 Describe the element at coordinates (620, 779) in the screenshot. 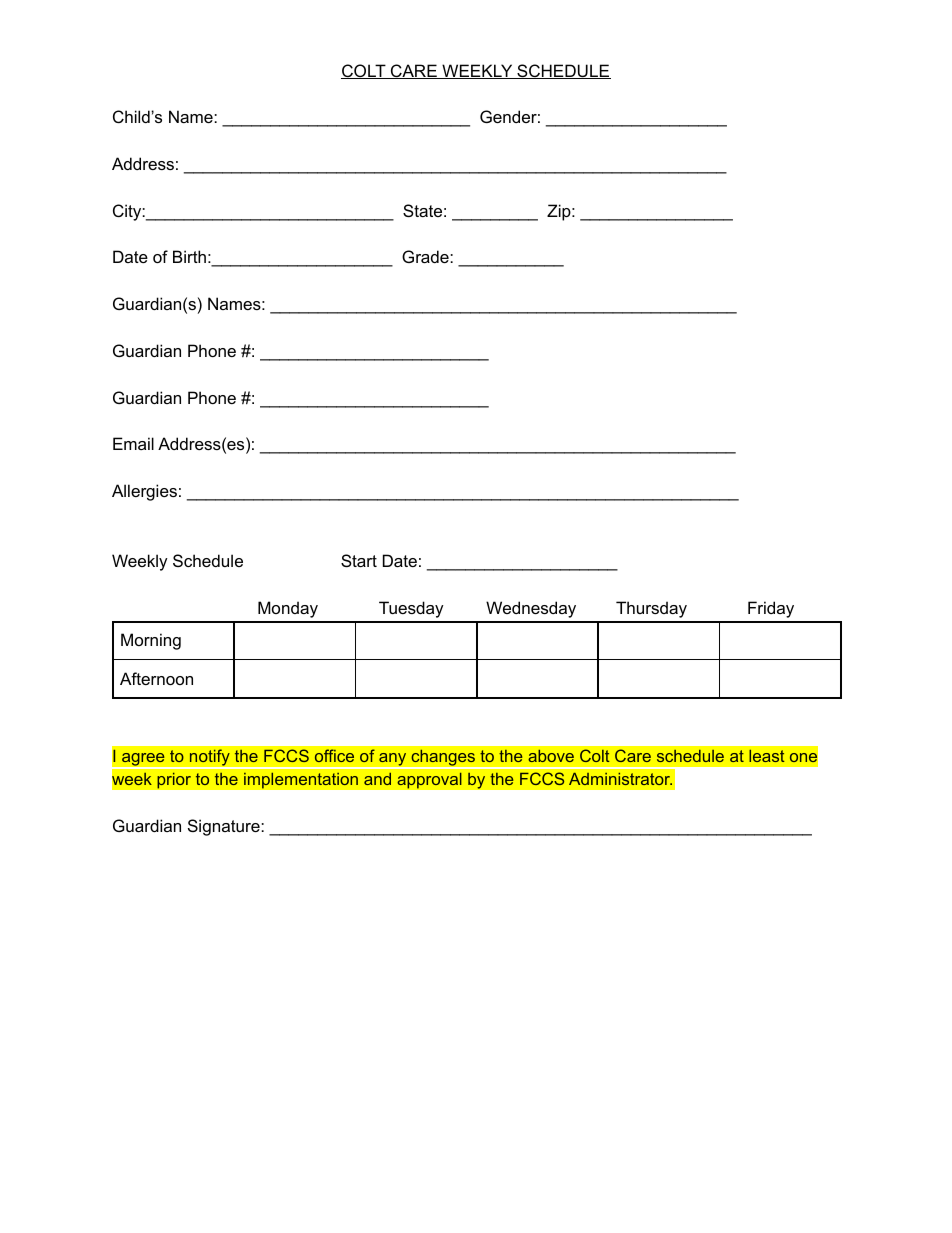

I see `Administrator` at that location.
